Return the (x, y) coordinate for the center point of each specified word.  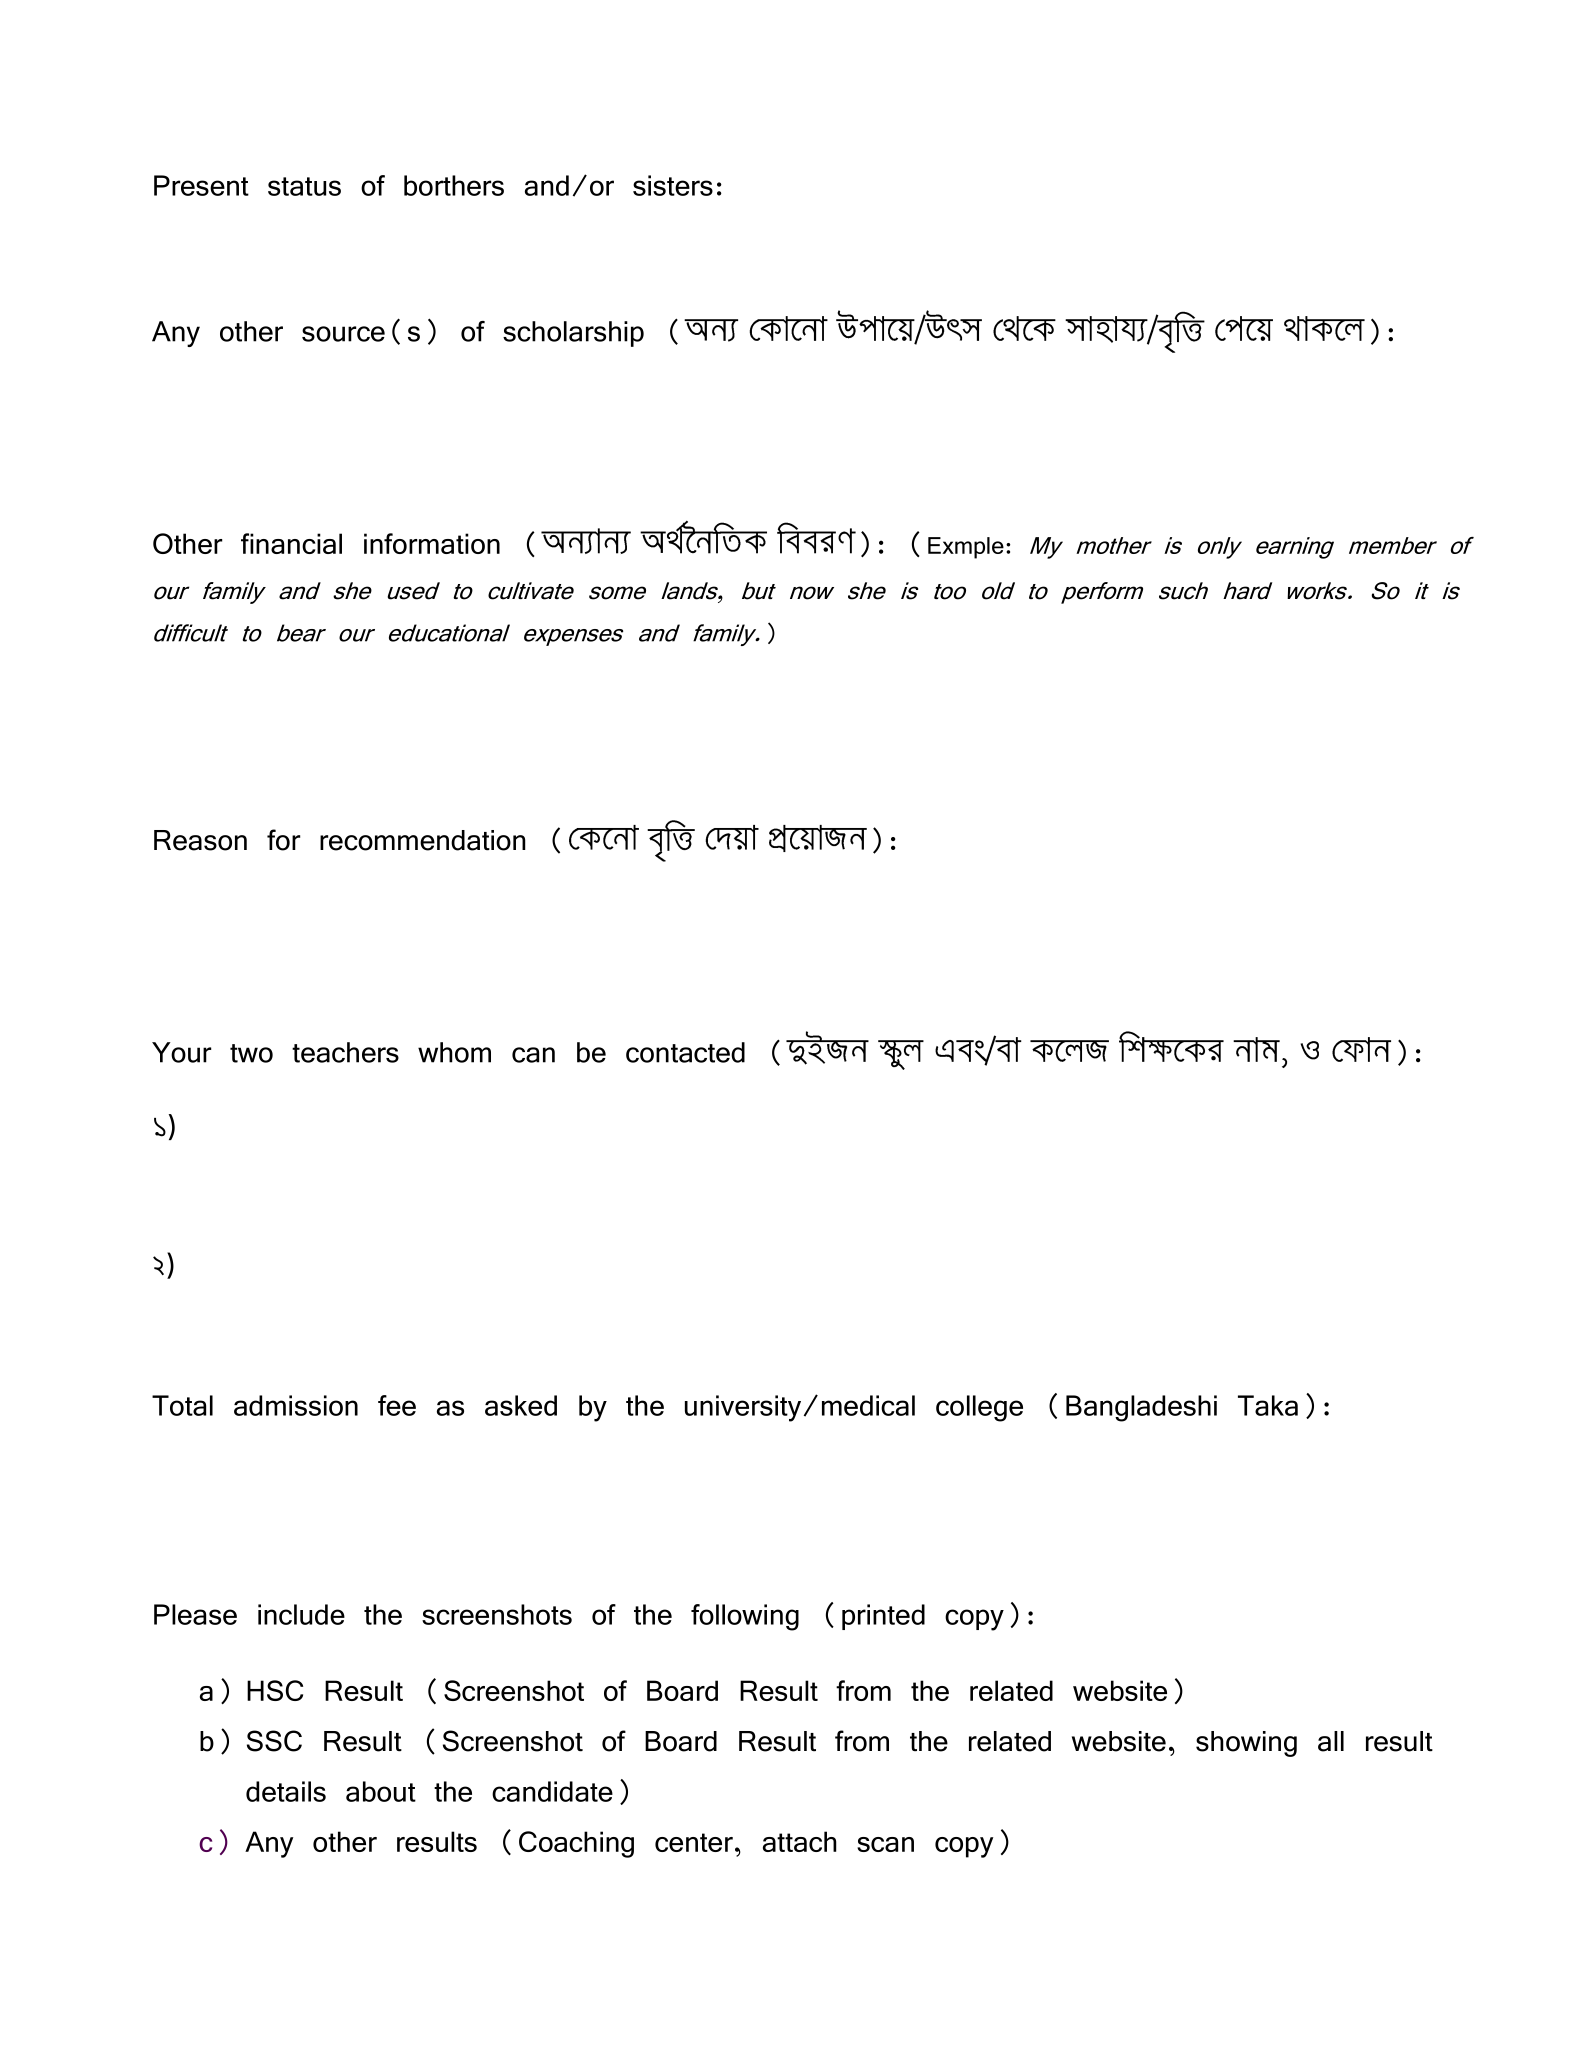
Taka (1268, 1405)
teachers (345, 1052)
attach (800, 1841)
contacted (685, 1052)
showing (1246, 1744)
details (286, 1791)
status (304, 186)
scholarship (573, 334)
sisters (673, 185)
